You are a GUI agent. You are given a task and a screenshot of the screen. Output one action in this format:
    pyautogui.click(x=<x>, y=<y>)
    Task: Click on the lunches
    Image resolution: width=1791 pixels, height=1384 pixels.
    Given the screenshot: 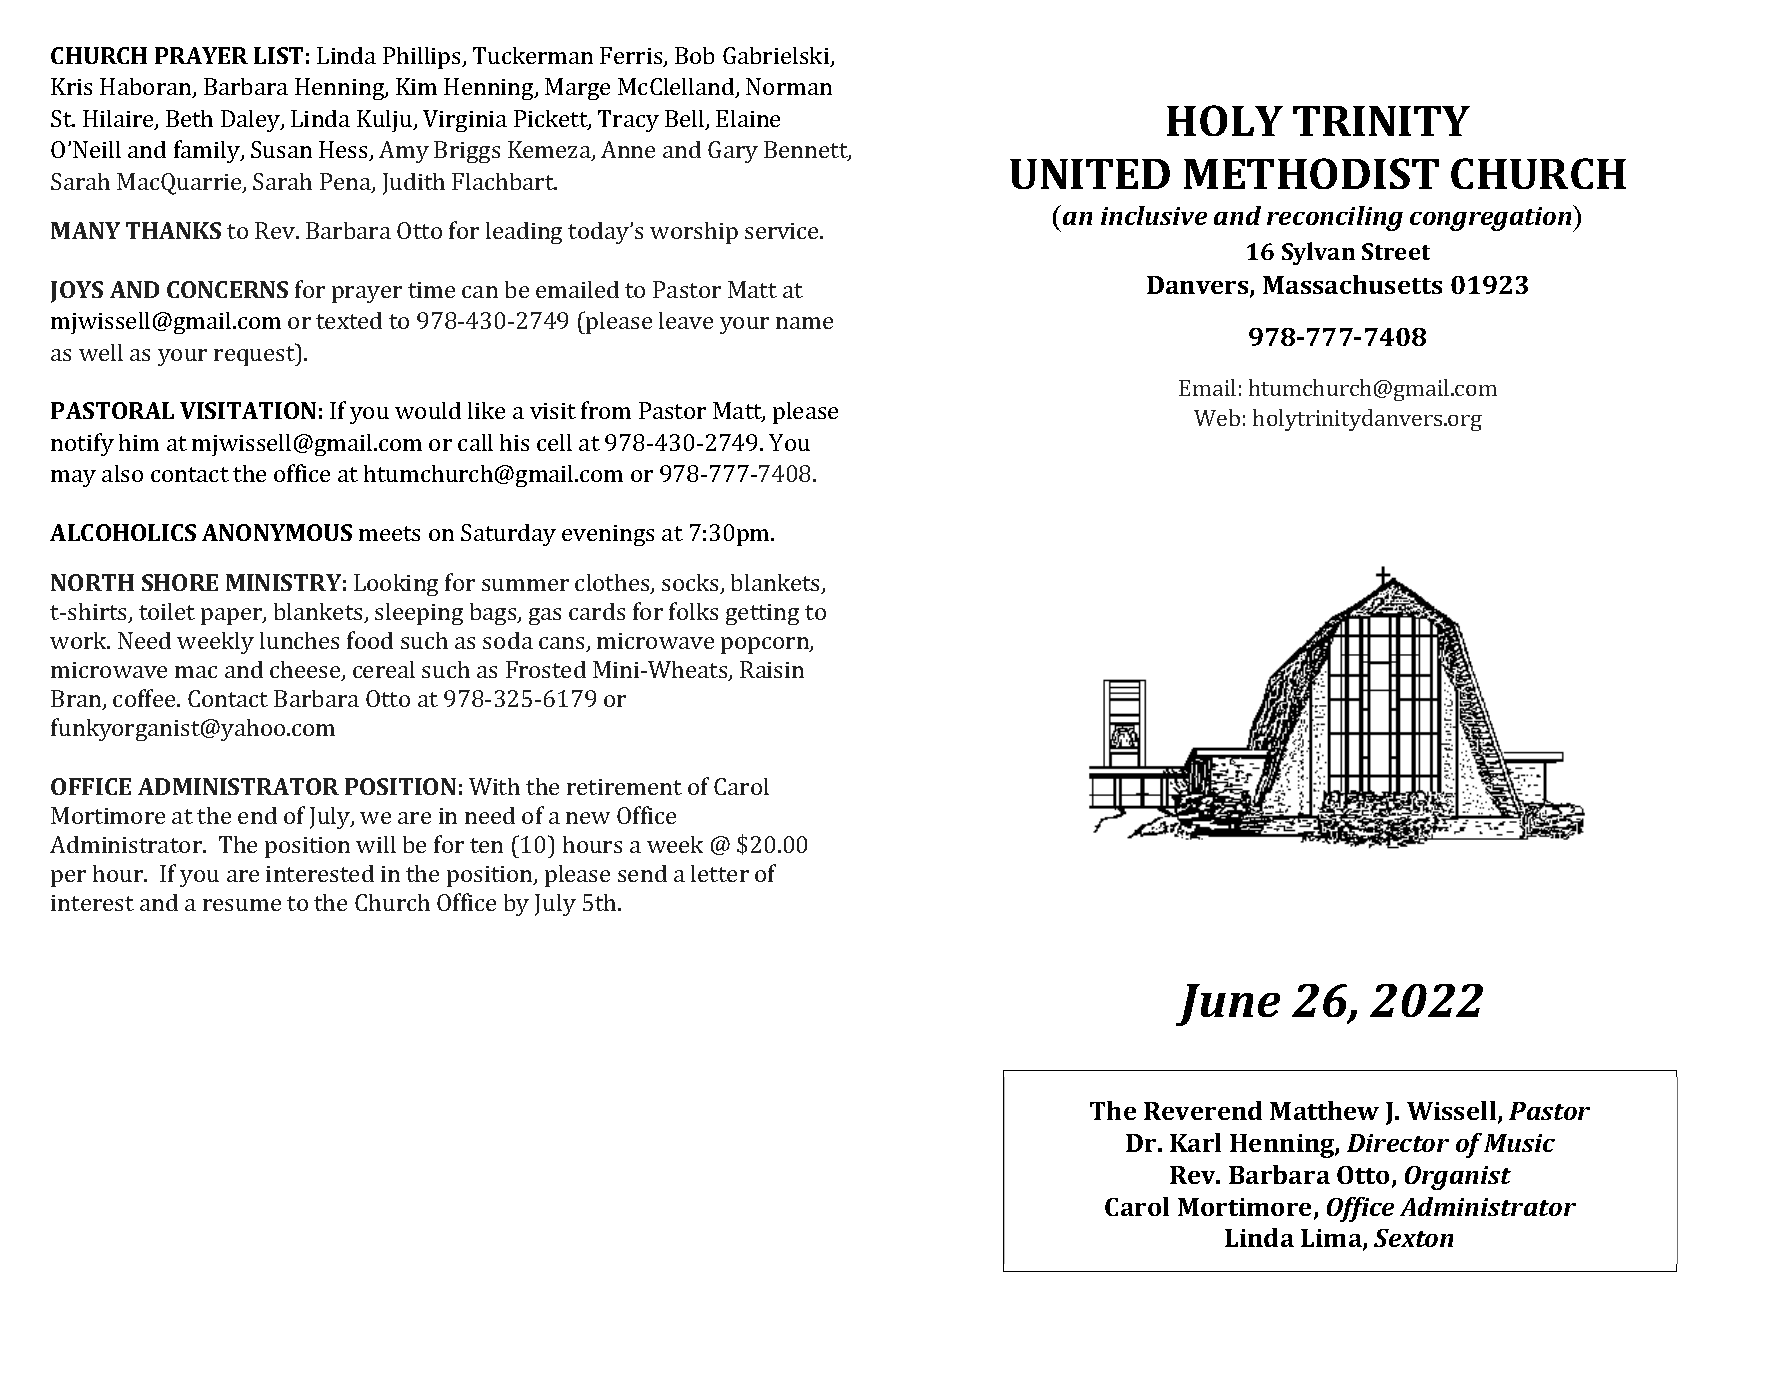 What is the action you would take?
    pyautogui.click(x=299, y=640)
